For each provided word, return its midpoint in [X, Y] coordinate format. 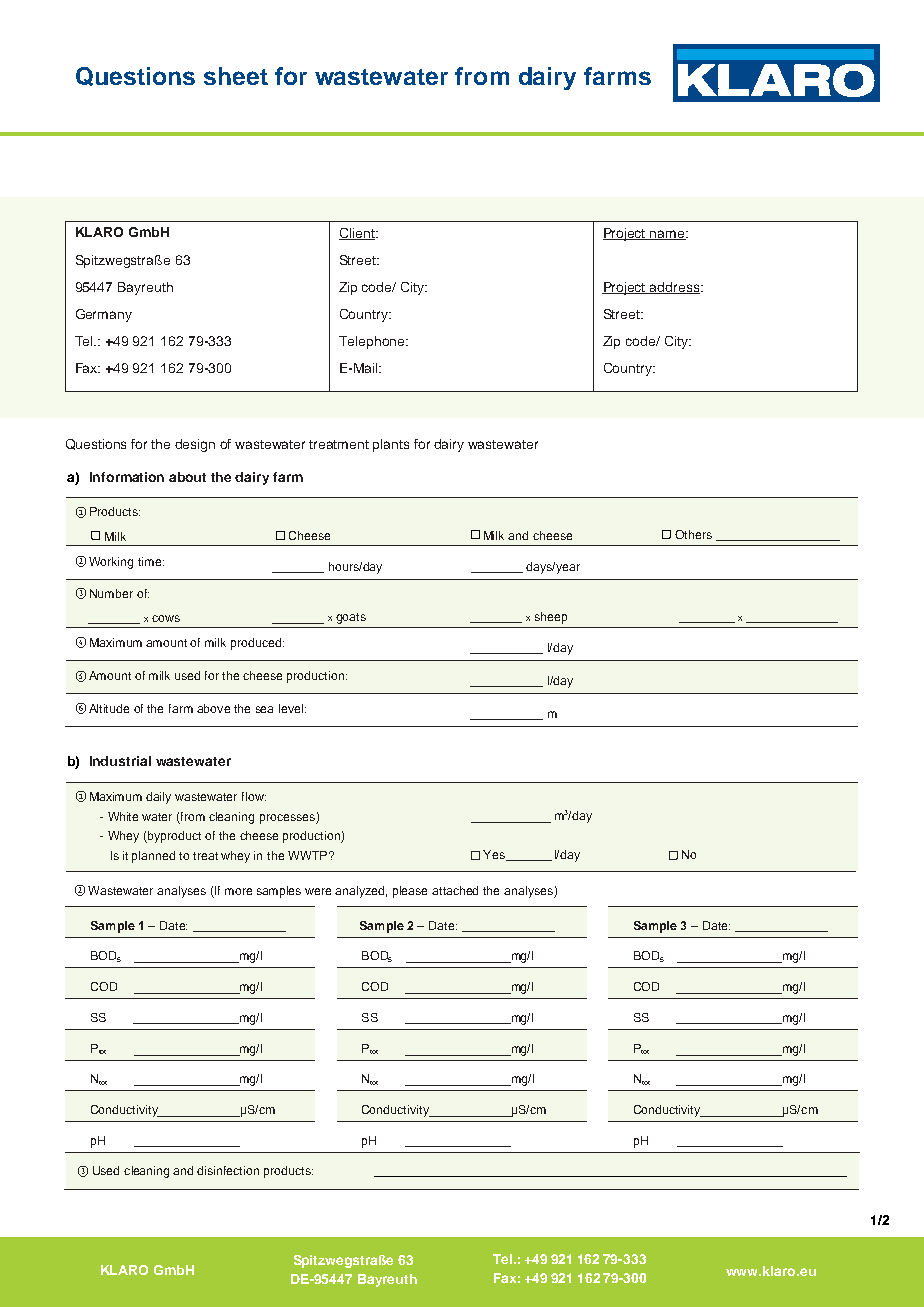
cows [166, 618]
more [238, 891]
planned [153, 857]
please [410, 892]
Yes [495, 855]
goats [351, 618]
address [675, 288]
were [318, 891]
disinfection [228, 1170]
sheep [551, 618]
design [195, 445]
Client [358, 234]
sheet [236, 76]
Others [693, 534]
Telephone [373, 342]
